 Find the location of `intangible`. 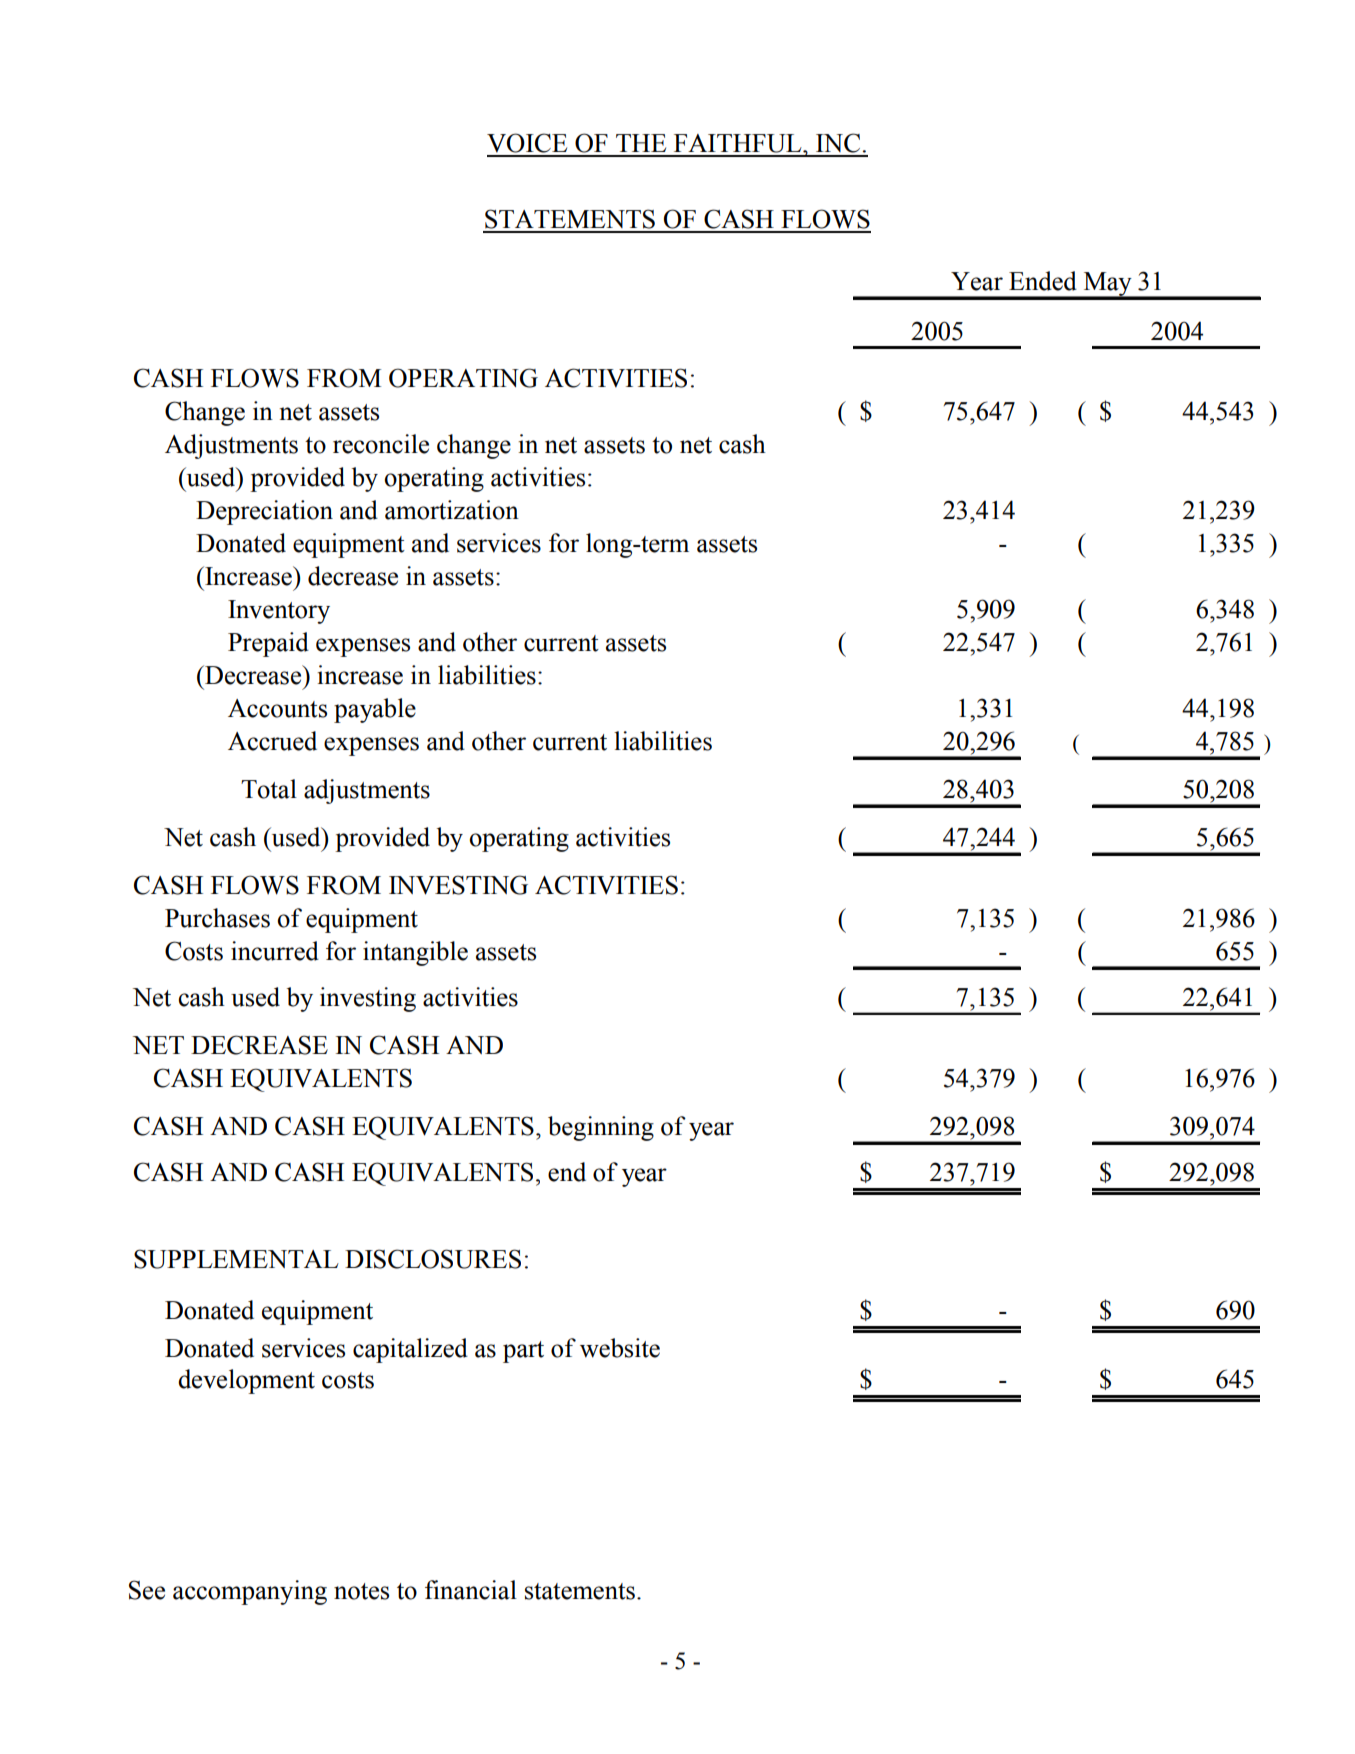

intangible is located at coordinates (415, 953).
